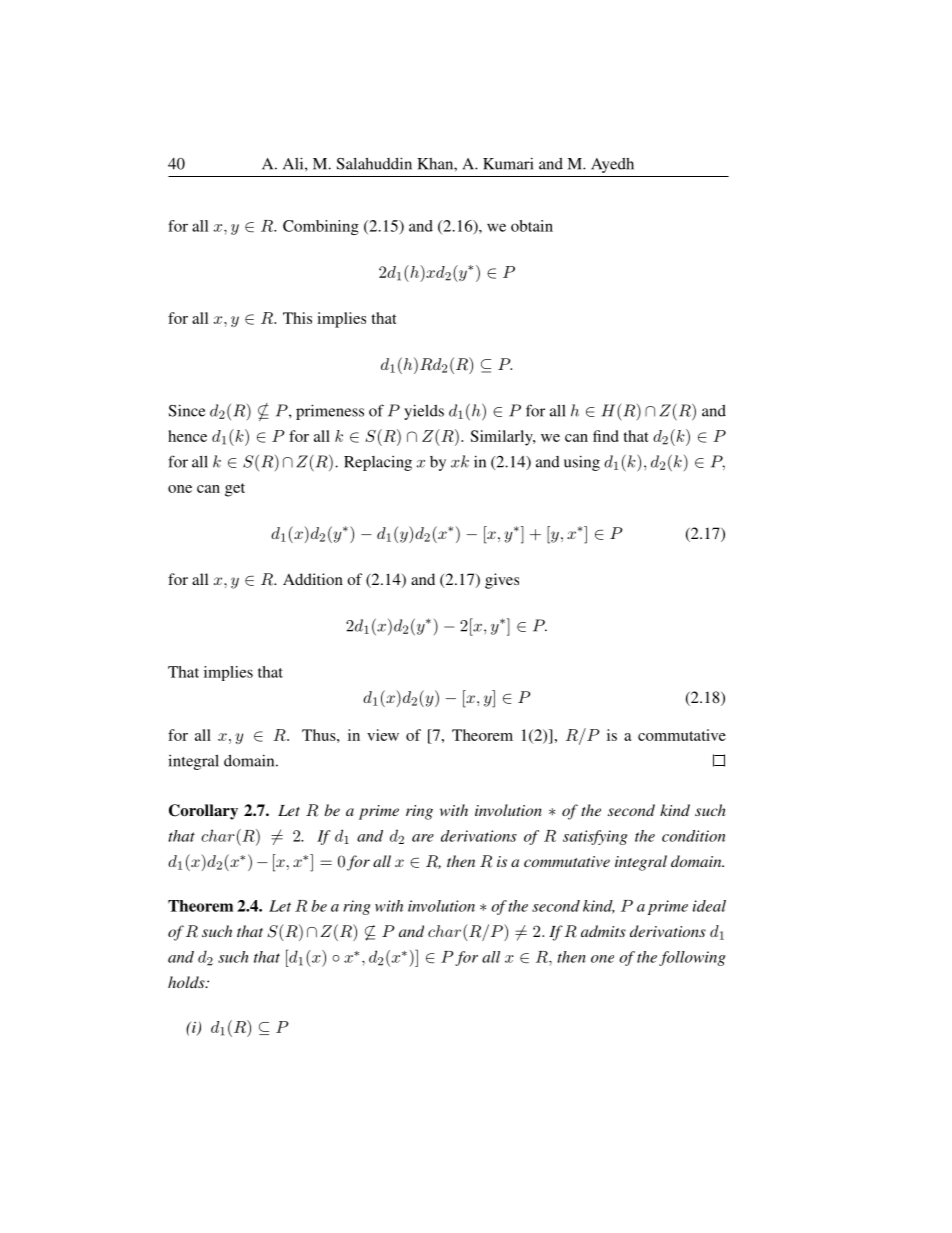 Image resolution: width=952 pixels, height=1233 pixels. What do you see at coordinates (508, 163) in the screenshot?
I see `Kumari` at bounding box center [508, 163].
